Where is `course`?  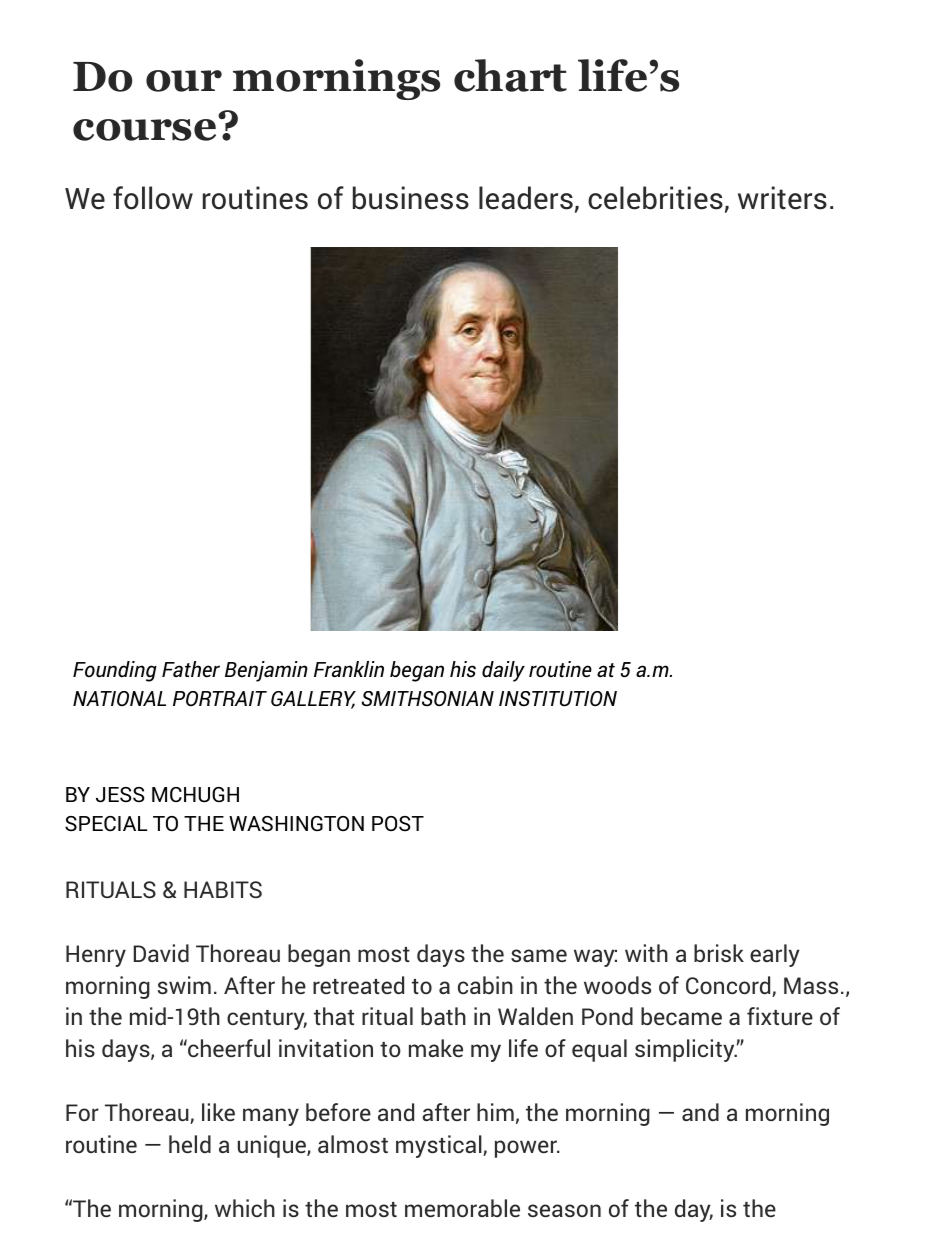 course is located at coordinates (144, 130).
